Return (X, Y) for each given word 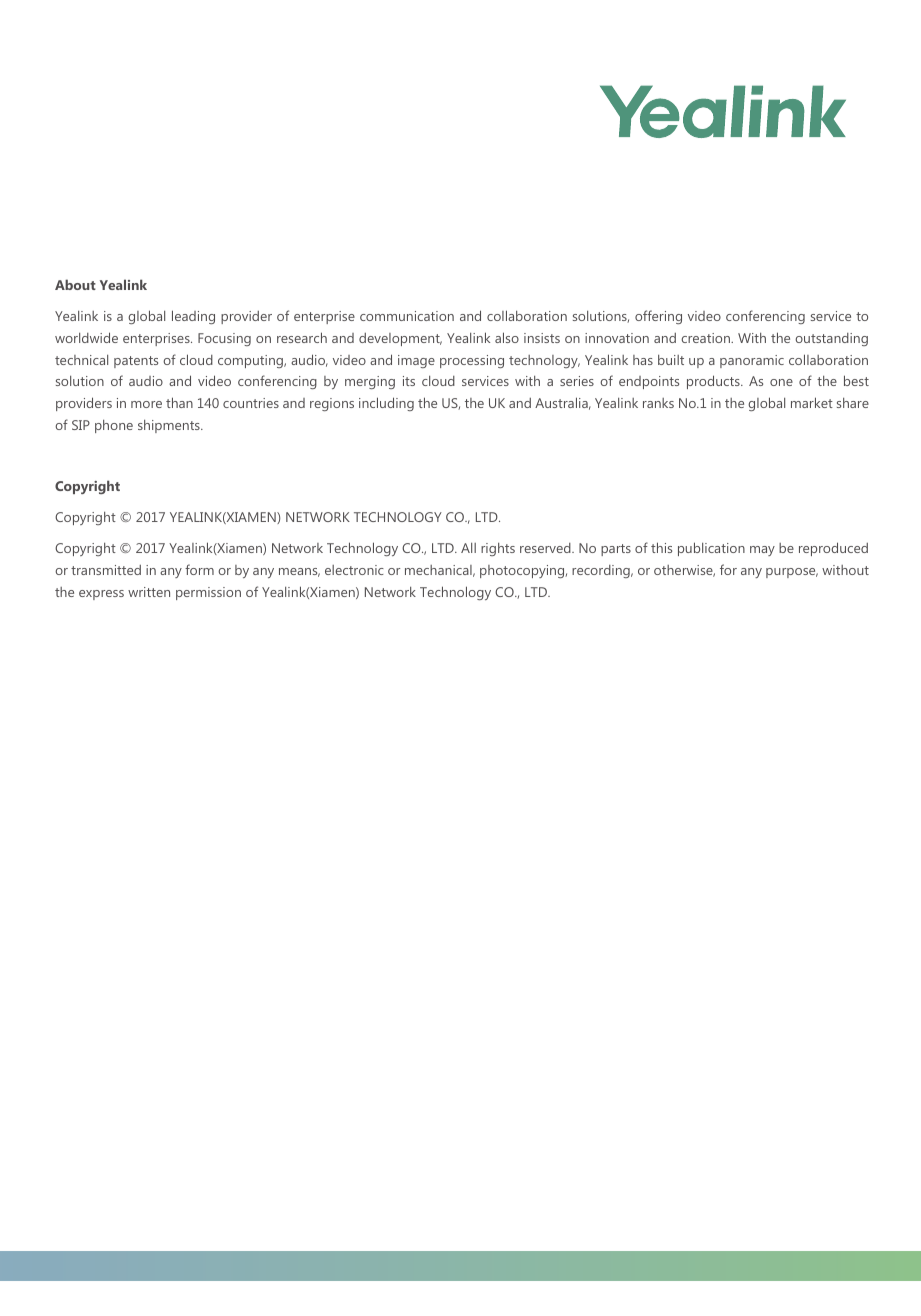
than (179, 402)
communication (407, 316)
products (714, 382)
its (409, 381)
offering (658, 317)
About (75, 284)
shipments (170, 426)
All (468, 548)
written (149, 592)
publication (711, 549)
